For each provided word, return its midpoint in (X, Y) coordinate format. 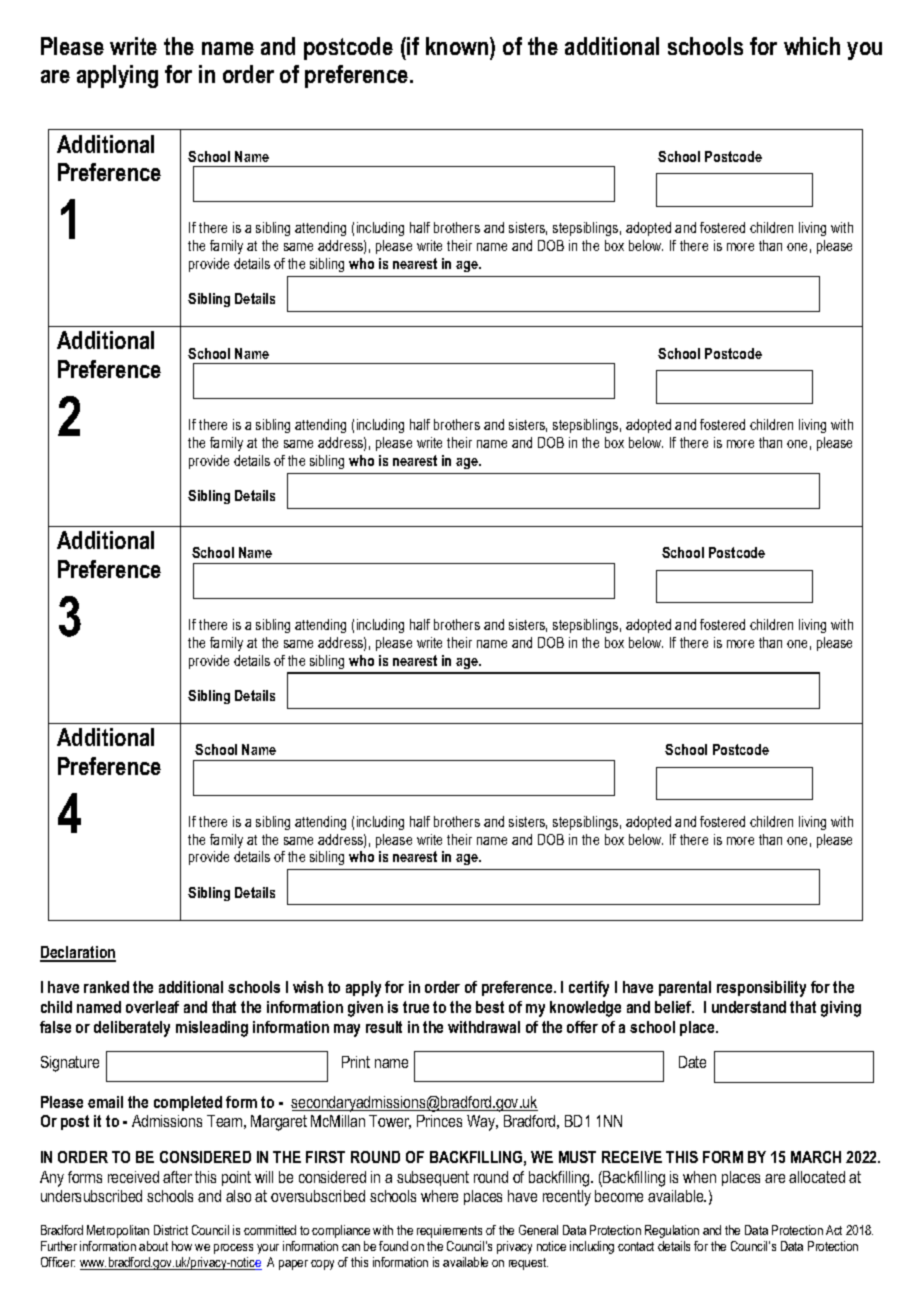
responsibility (761, 989)
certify (589, 989)
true (416, 1007)
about (153, 1246)
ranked (106, 987)
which (812, 46)
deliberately (132, 1029)
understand (749, 1007)
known (458, 46)
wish (308, 987)
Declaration (78, 953)
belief (674, 1007)
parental (685, 988)
